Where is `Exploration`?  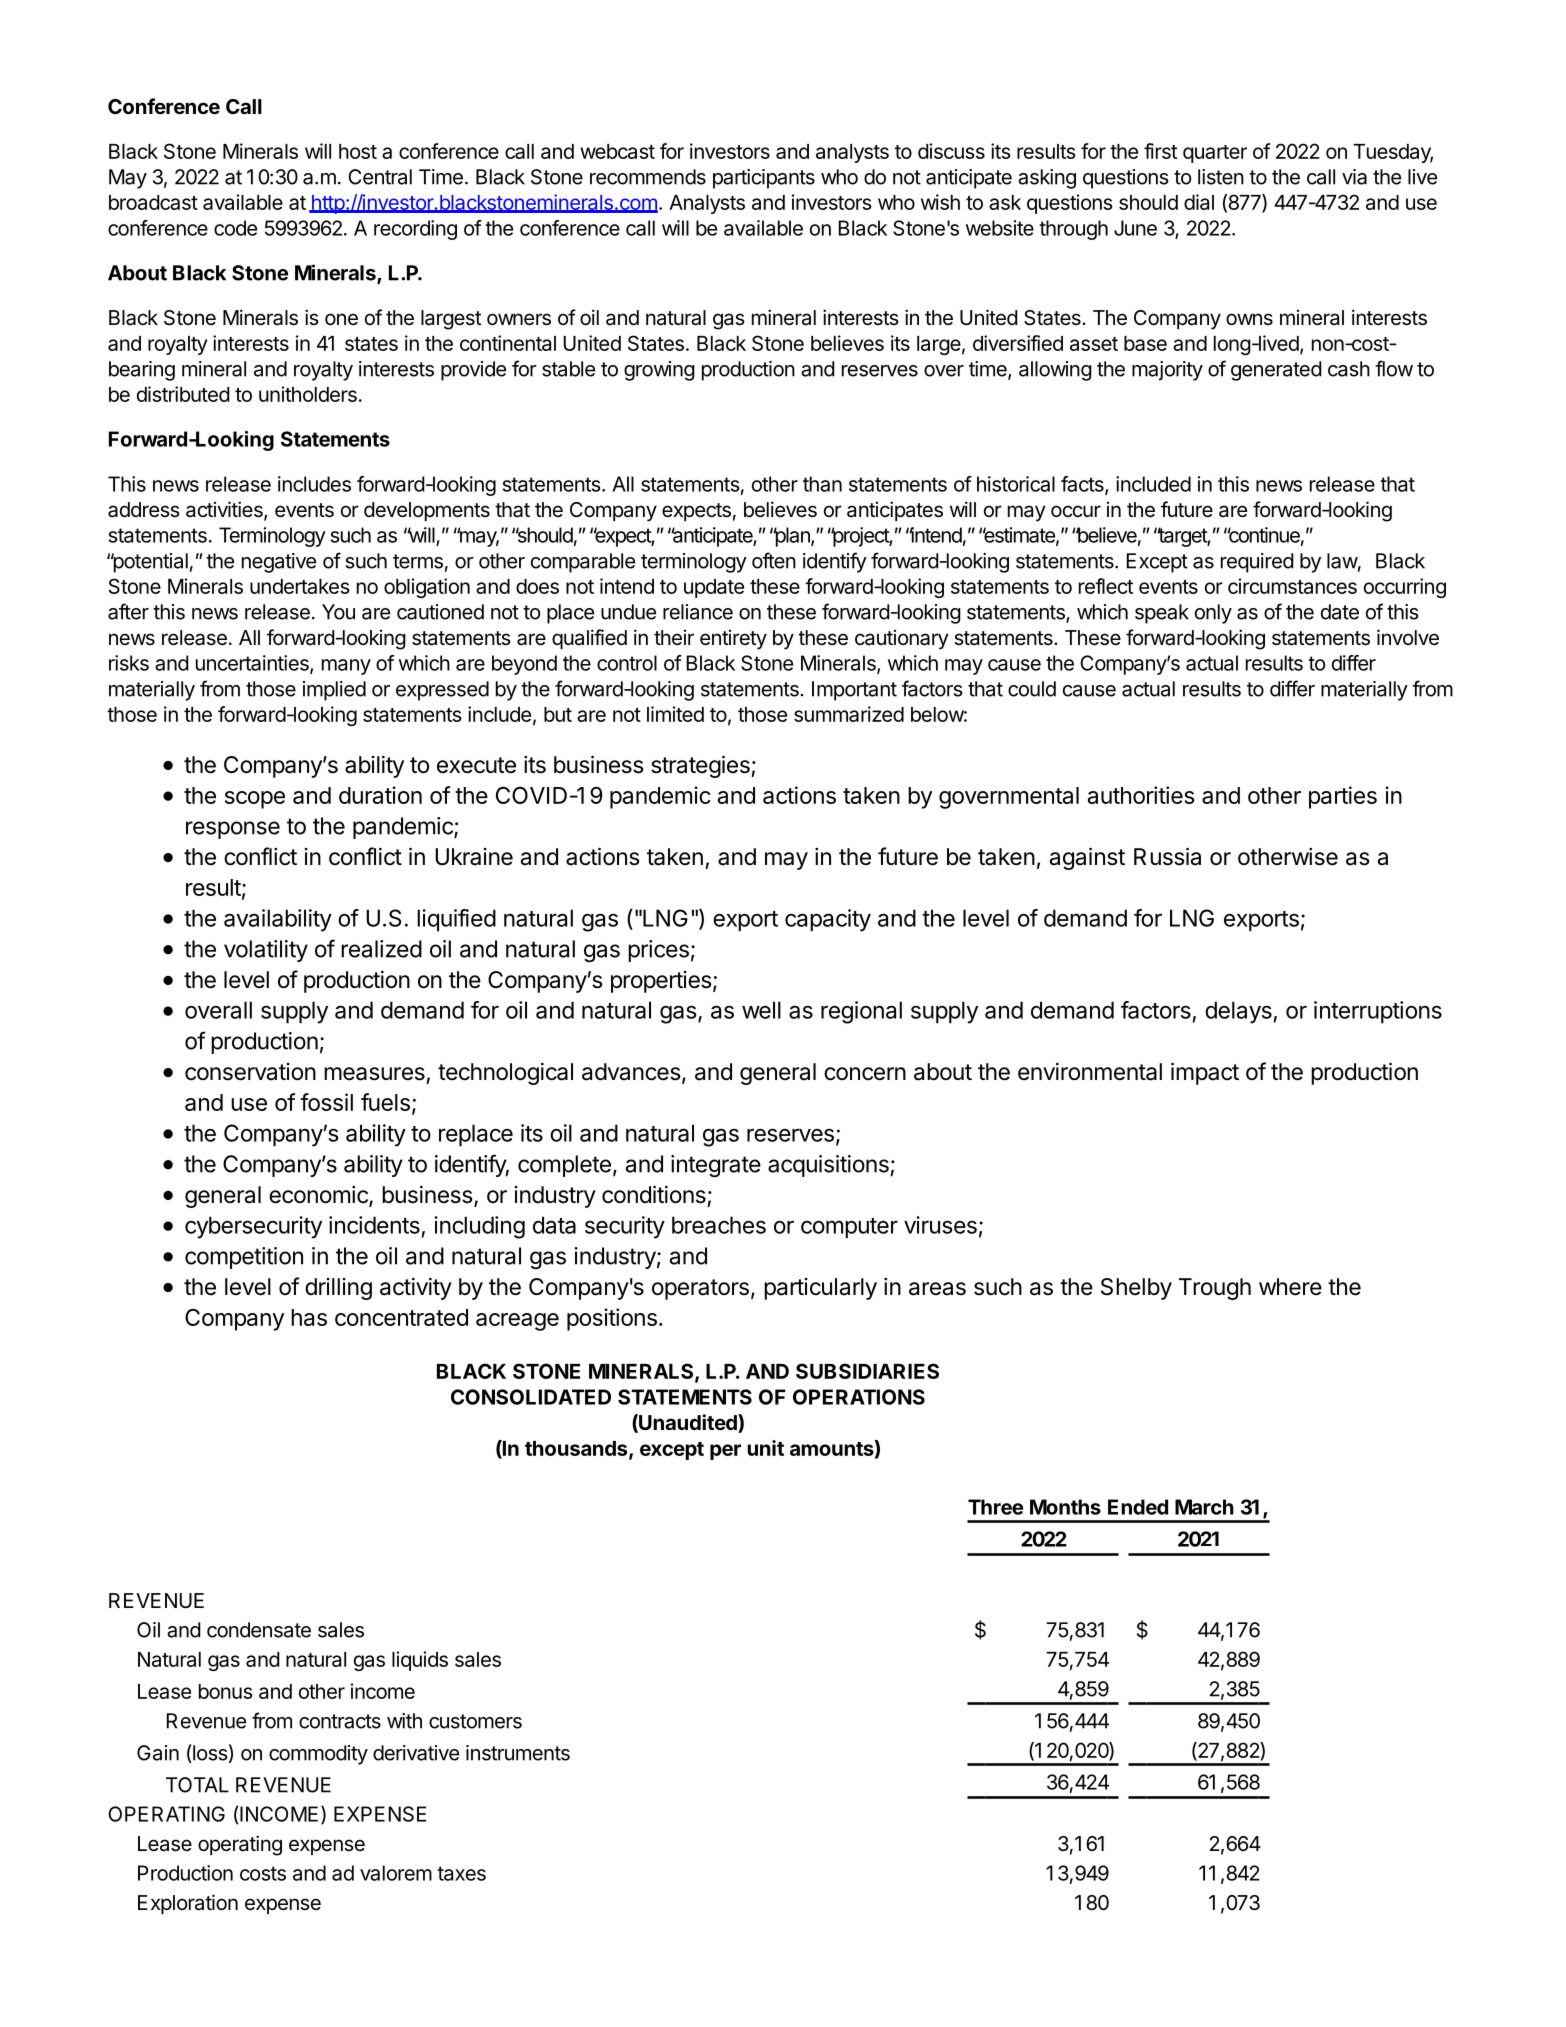
Exploration is located at coordinates (188, 1904).
